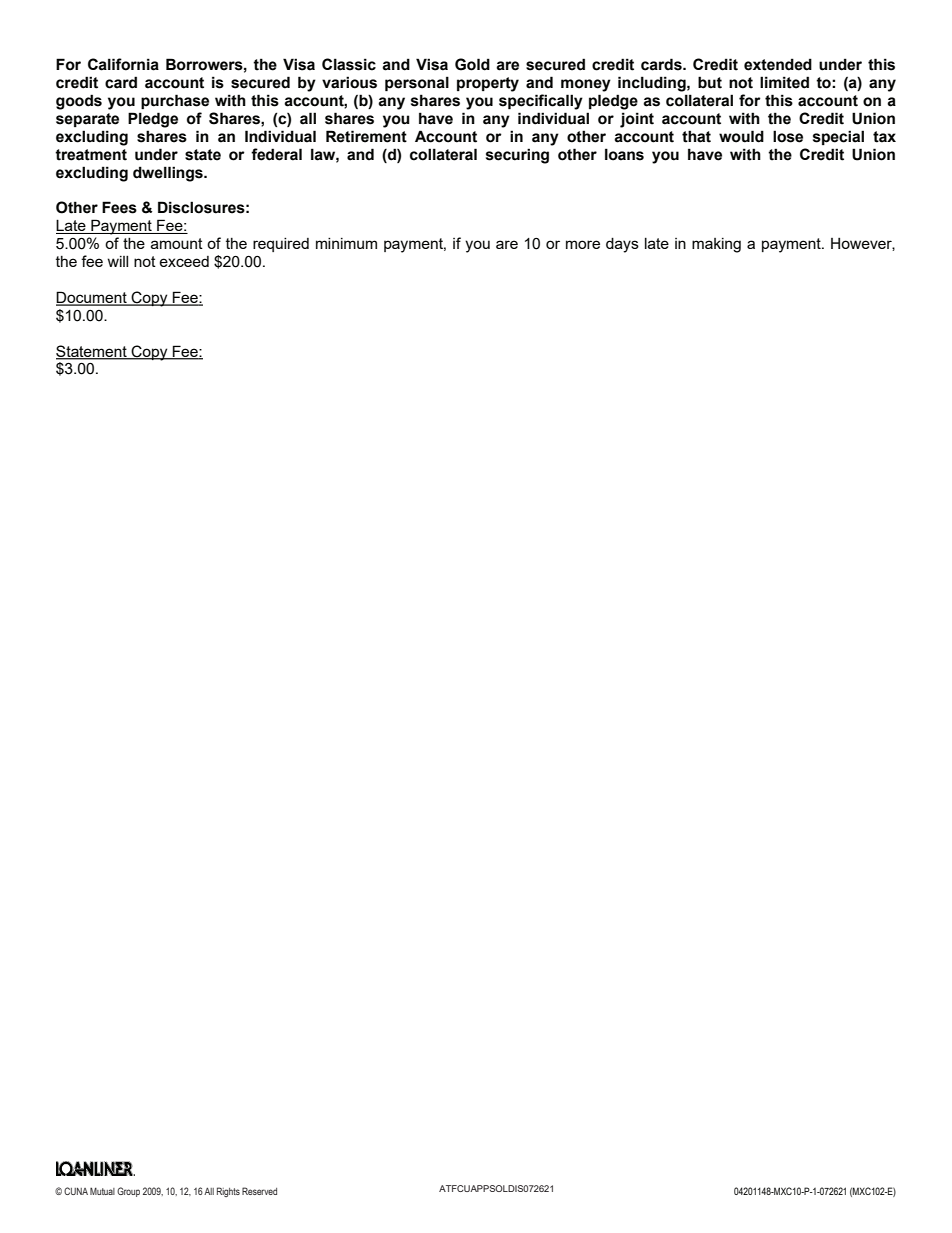 This document has height=1233, width=952. I want to click on Mutual, so click(102, 1191).
